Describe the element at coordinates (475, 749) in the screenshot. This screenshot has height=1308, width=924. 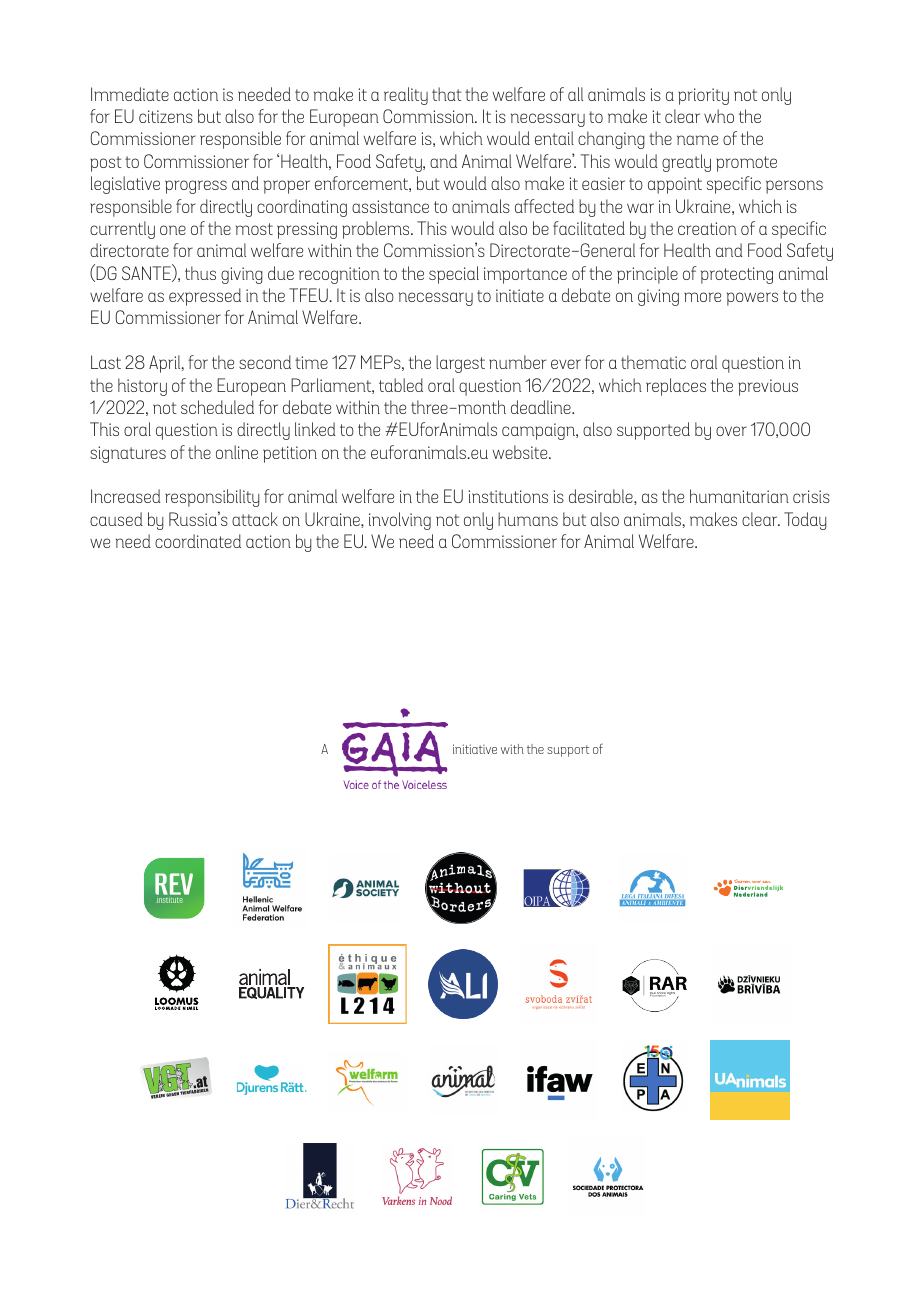
I see `initiative` at that location.
